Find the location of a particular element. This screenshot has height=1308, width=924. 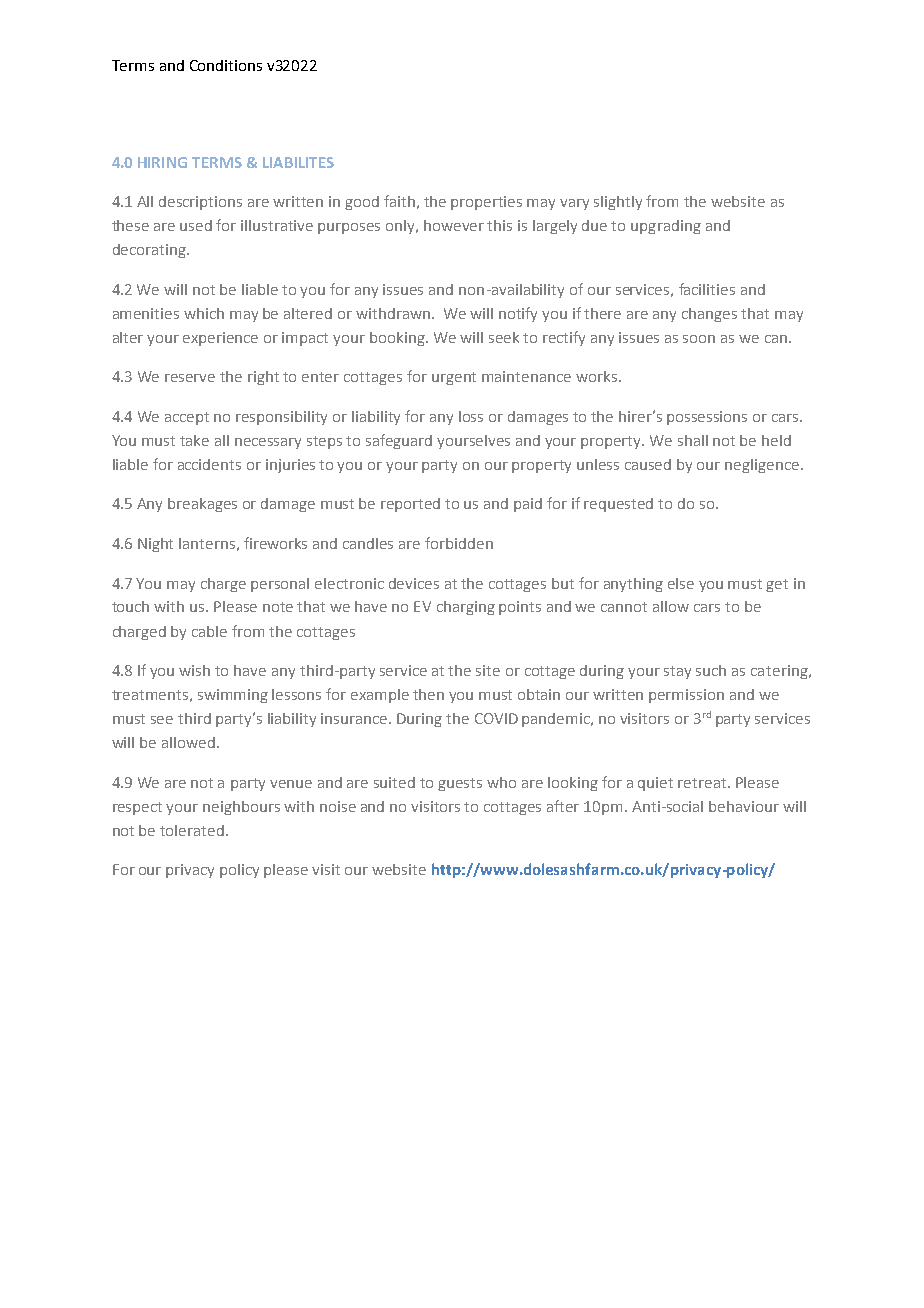

slightly is located at coordinates (618, 203).
